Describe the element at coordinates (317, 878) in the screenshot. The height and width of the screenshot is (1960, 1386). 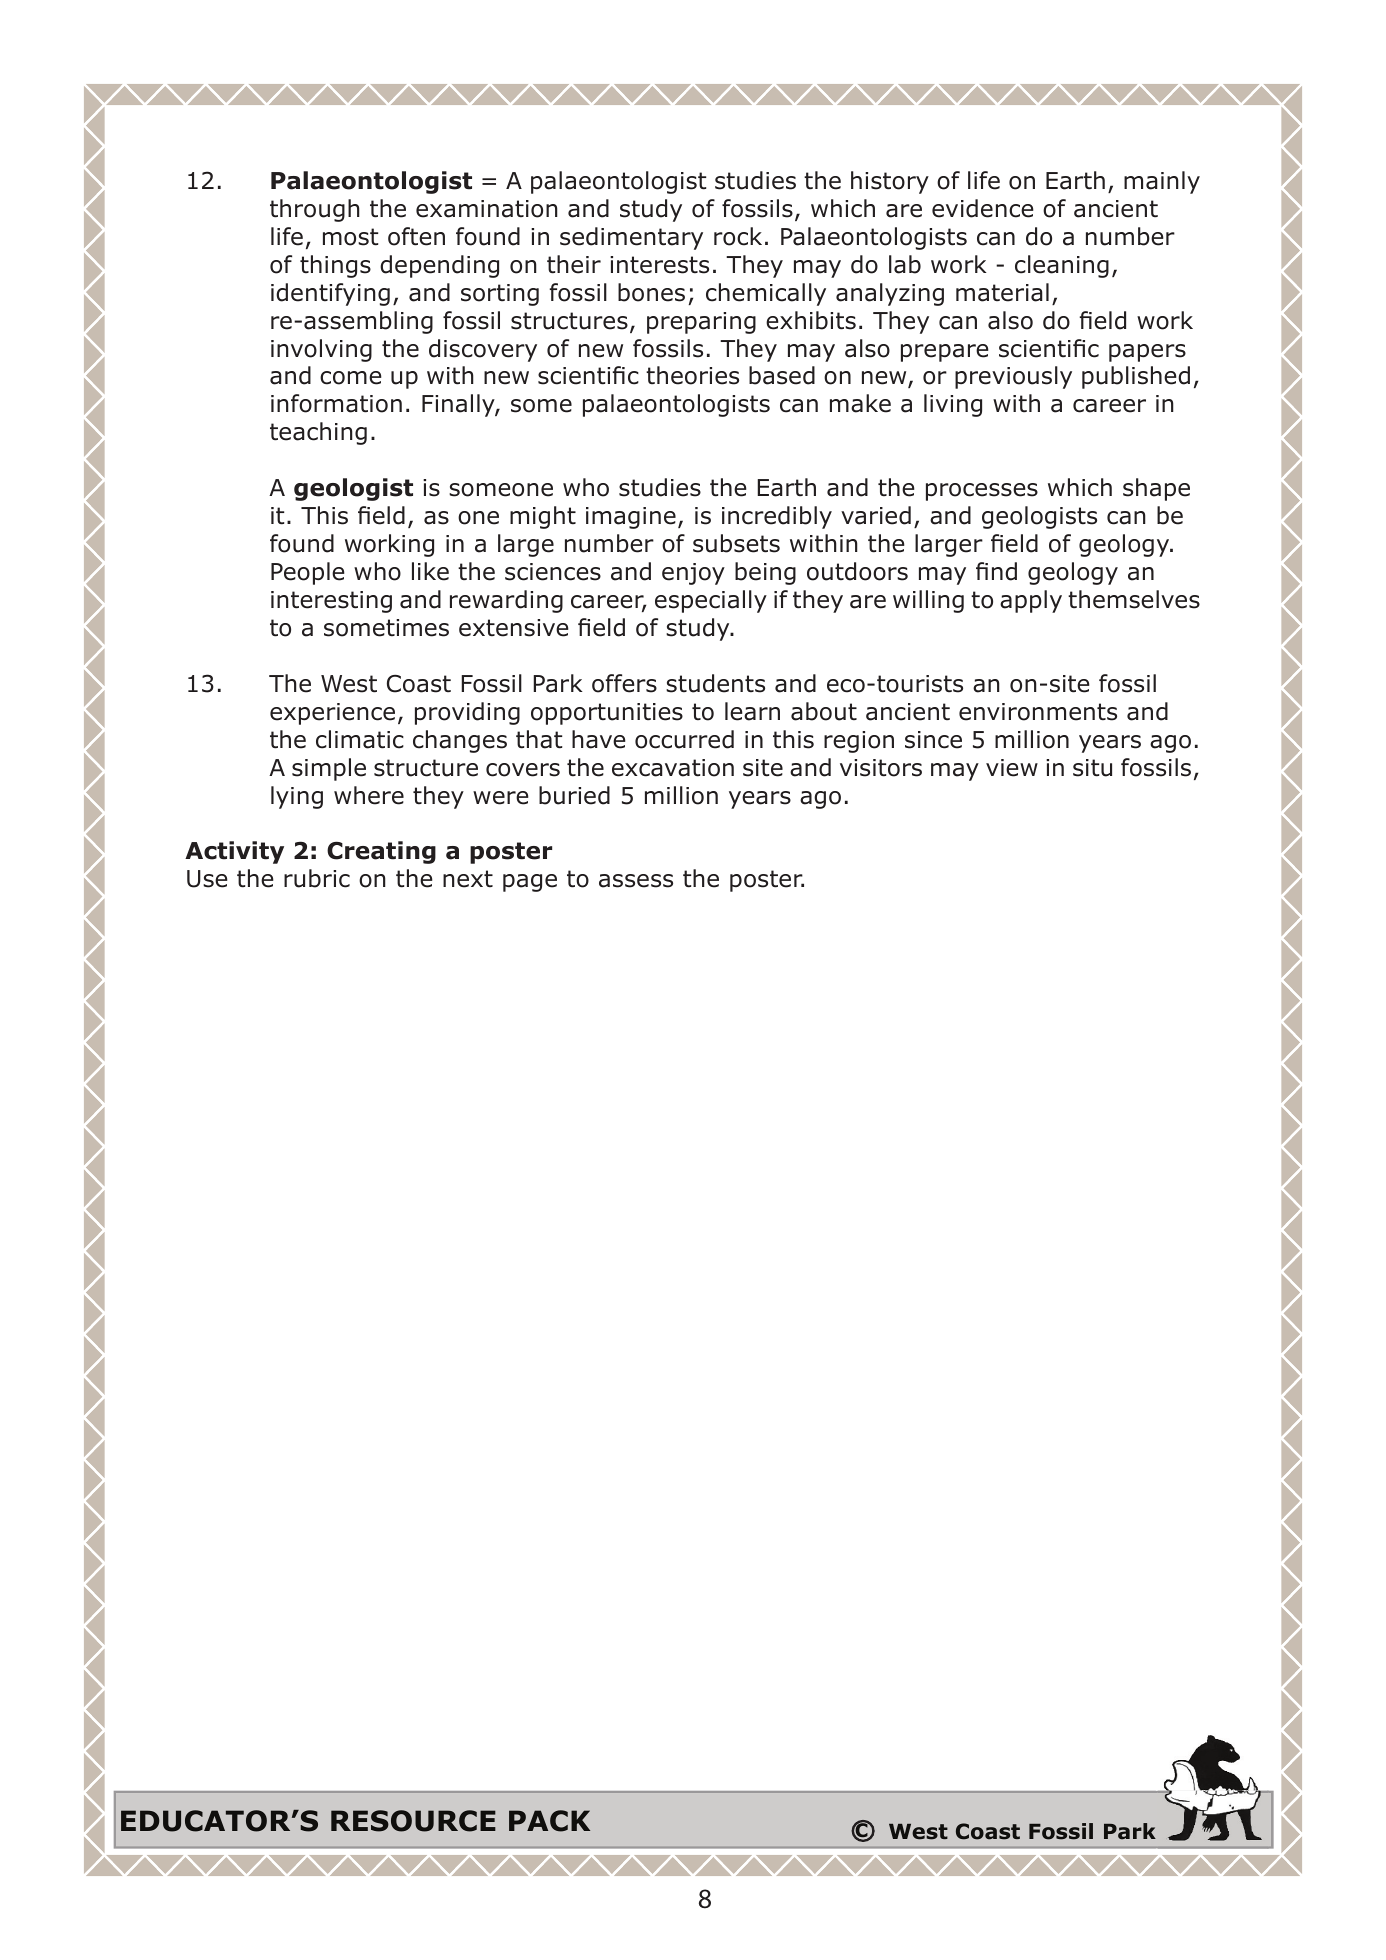
I see `rubric` at that location.
